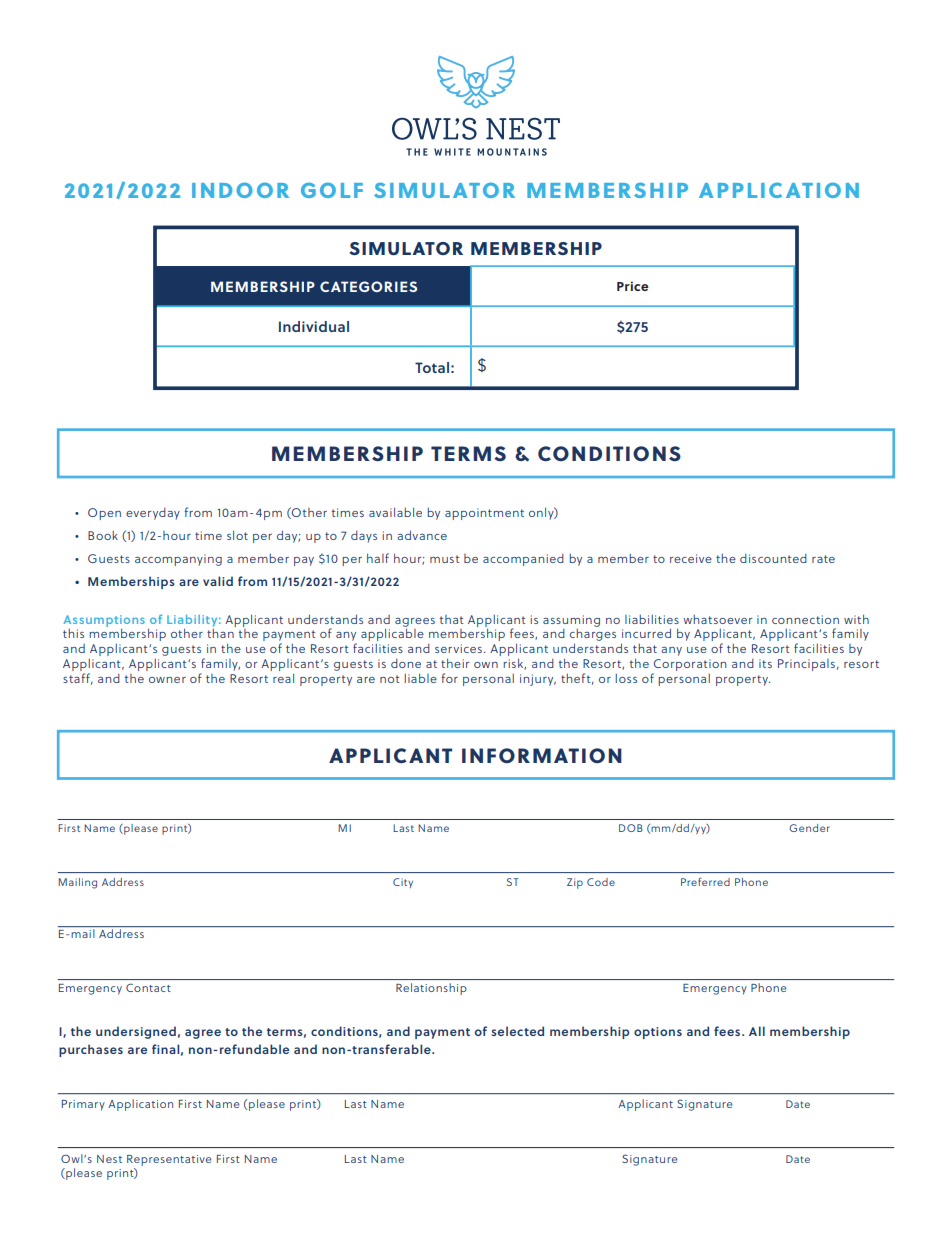  Describe the element at coordinates (368, 286) in the page. I see `CATEGORIES` at that location.
